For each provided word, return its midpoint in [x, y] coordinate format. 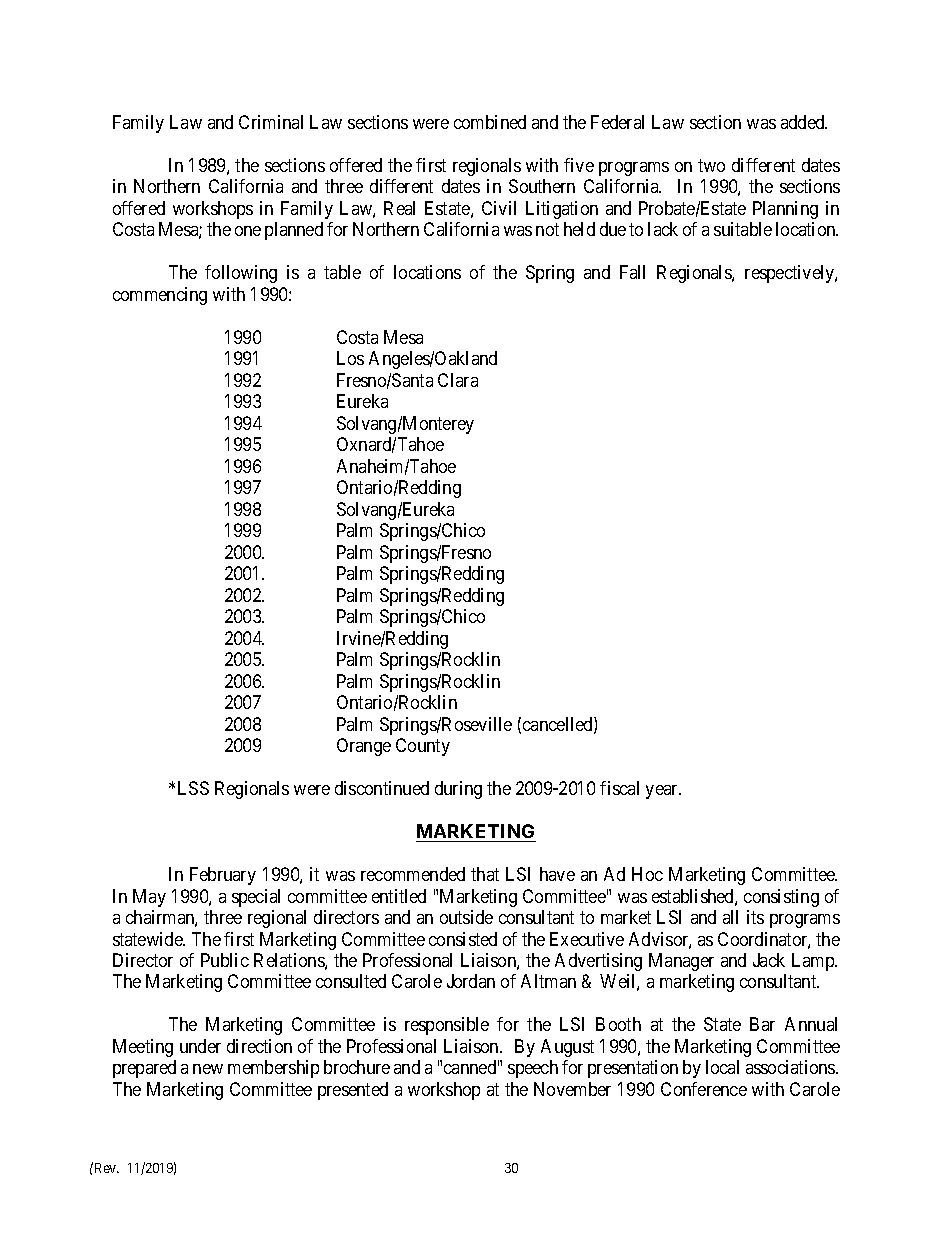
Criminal [271, 122]
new [208, 1069]
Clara [458, 380]
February [223, 876]
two [711, 165]
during [458, 790]
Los [350, 358]
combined [490, 122]
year [663, 792]
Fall [632, 272]
